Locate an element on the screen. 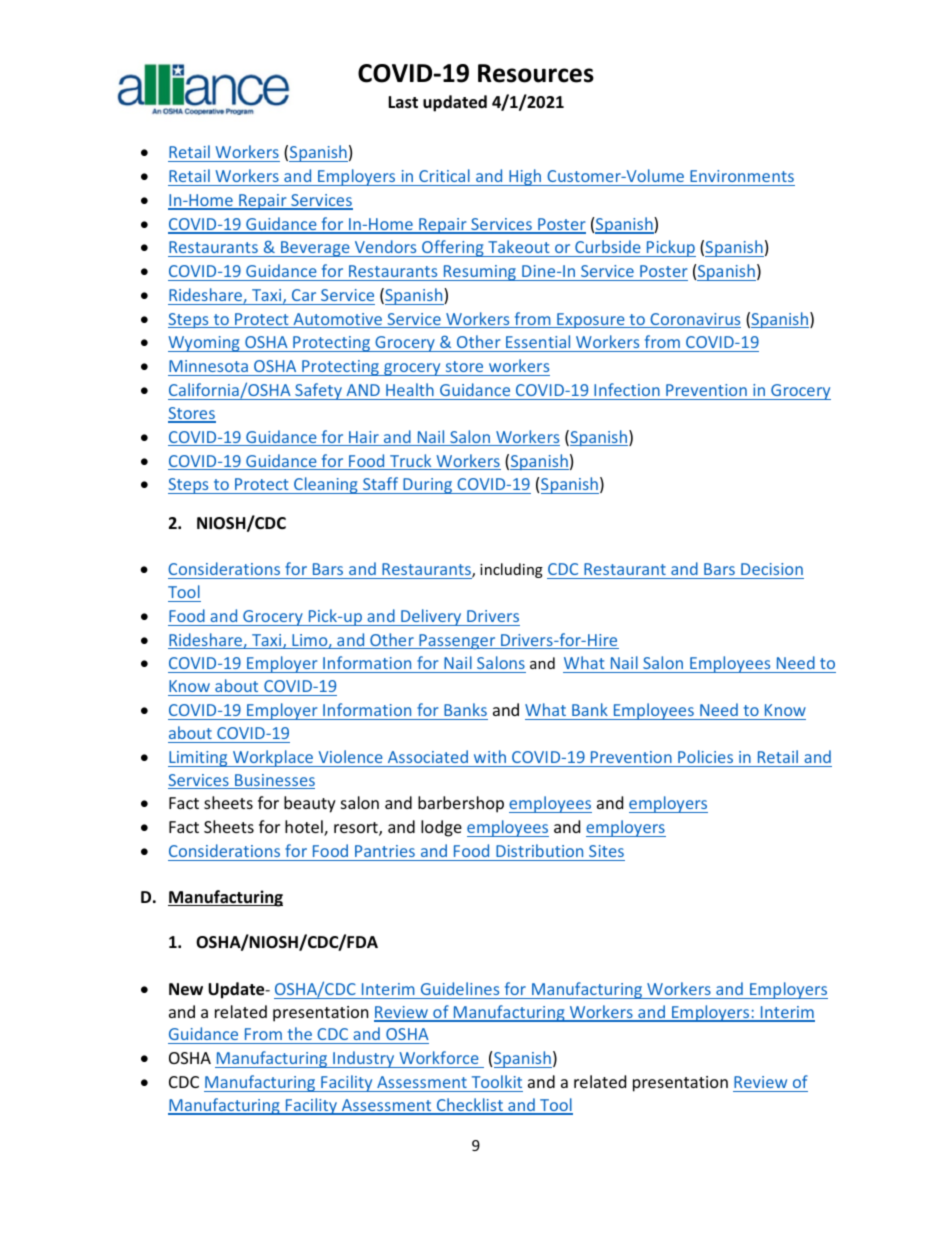 The height and width of the screenshot is (1233, 952). Decision is located at coordinates (772, 569).
